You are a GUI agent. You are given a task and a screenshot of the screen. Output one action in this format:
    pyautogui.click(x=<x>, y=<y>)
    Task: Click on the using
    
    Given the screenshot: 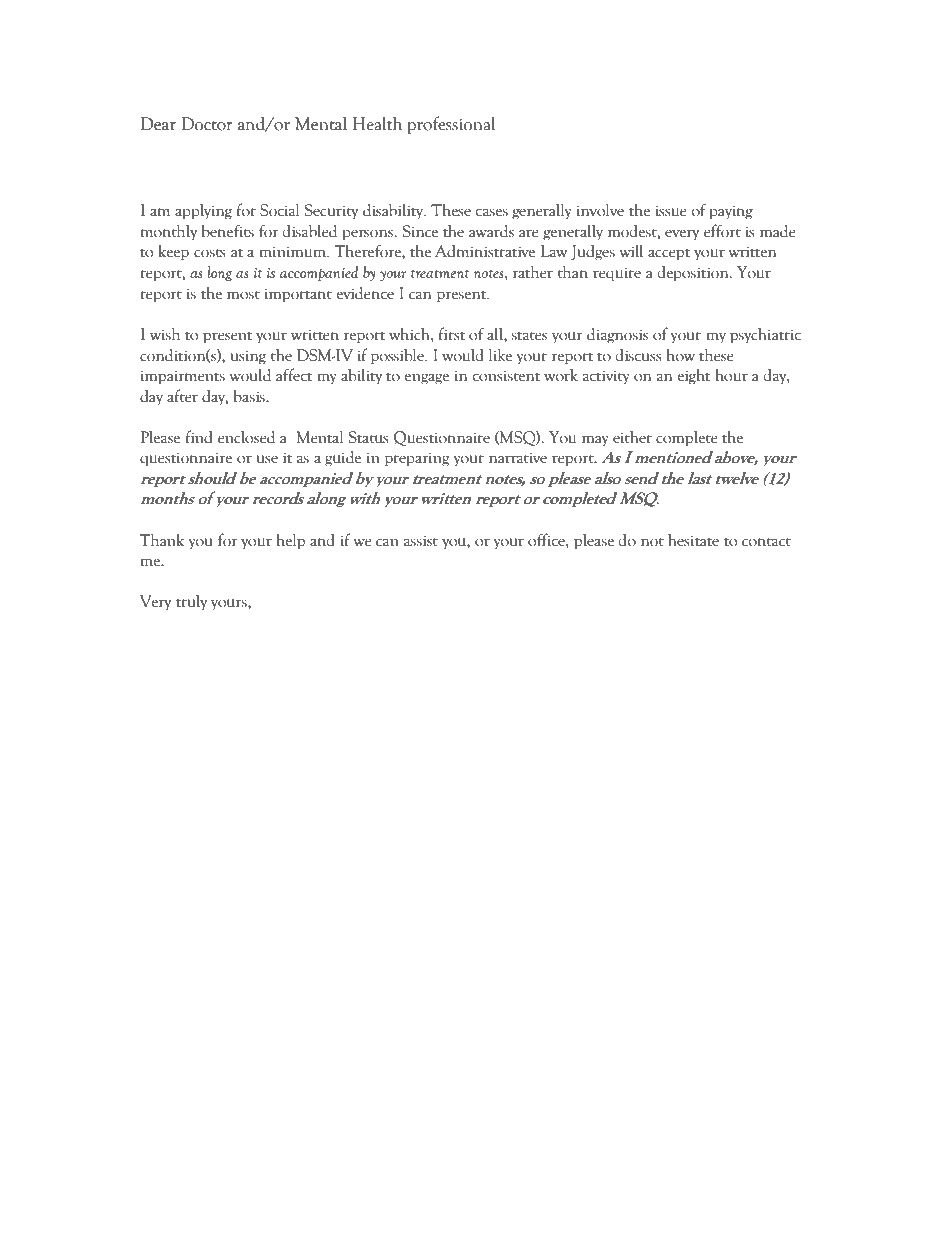 What is the action you would take?
    pyautogui.click(x=248, y=357)
